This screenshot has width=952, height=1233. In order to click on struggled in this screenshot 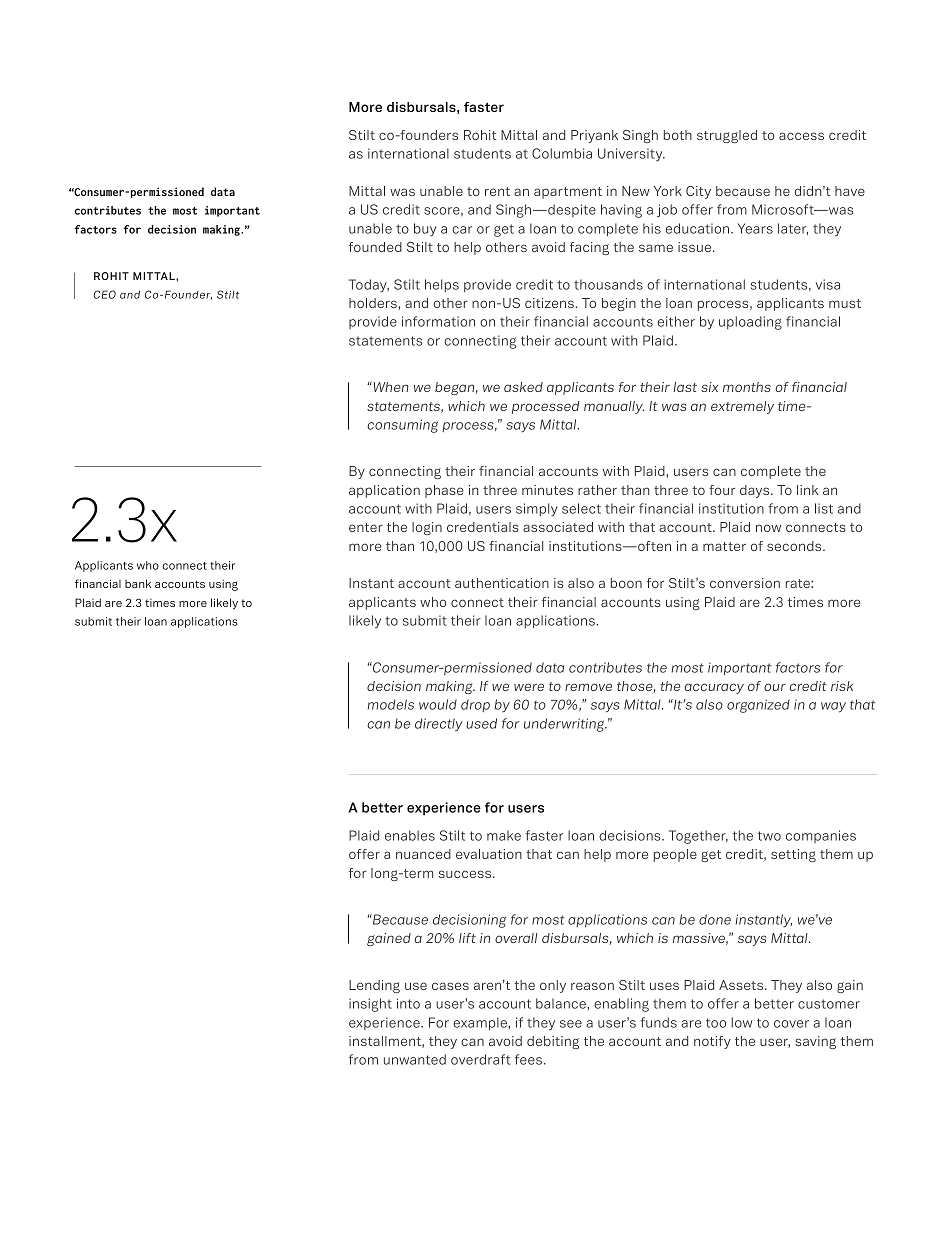, I will do `click(727, 136)`.
